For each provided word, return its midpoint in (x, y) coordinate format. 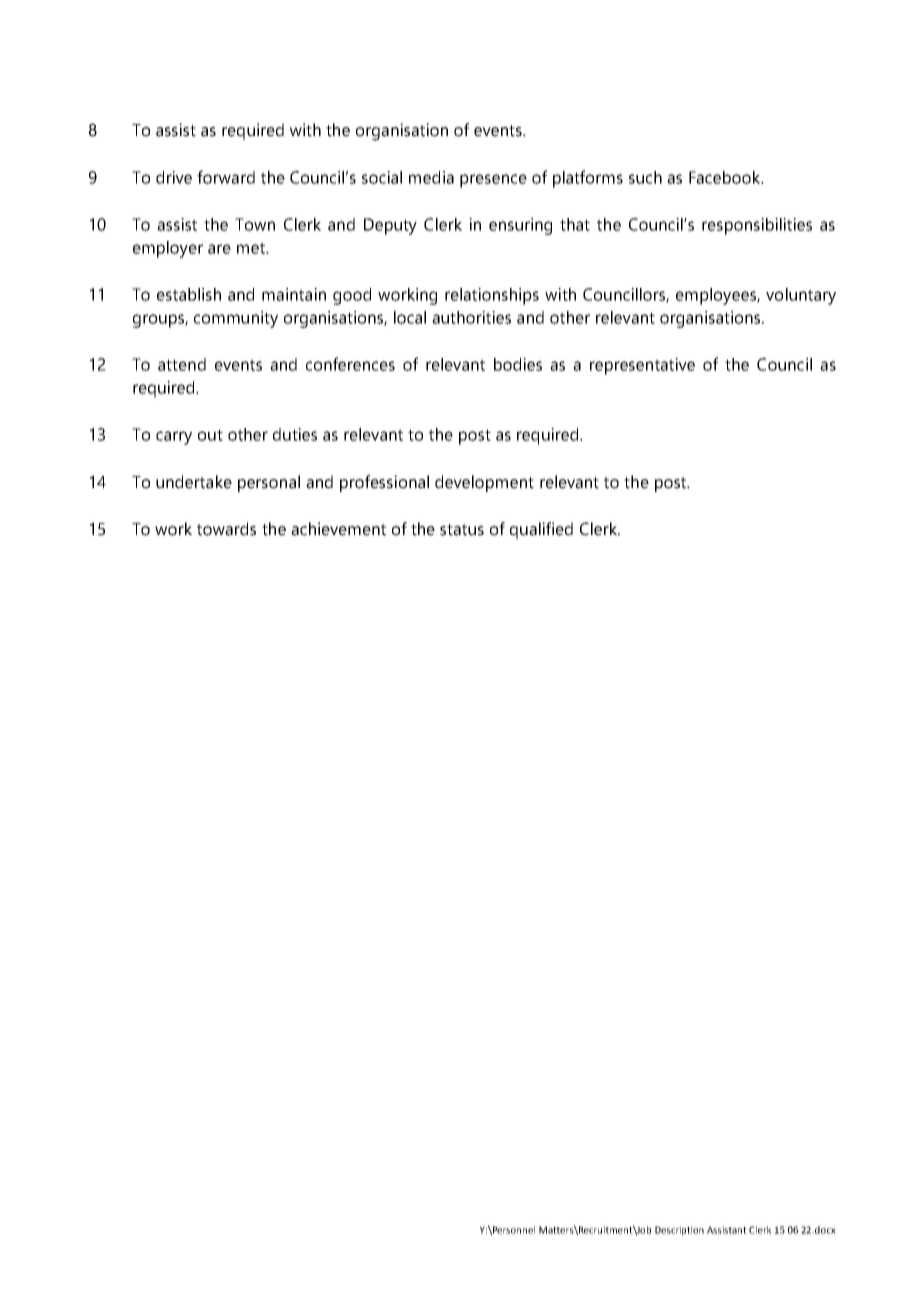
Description (679, 1231)
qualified (541, 530)
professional (384, 483)
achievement (338, 529)
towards (226, 529)
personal (269, 483)
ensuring (520, 226)
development (484, 483)
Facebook (726, 177)
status (462, 530)
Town (255, 224)
